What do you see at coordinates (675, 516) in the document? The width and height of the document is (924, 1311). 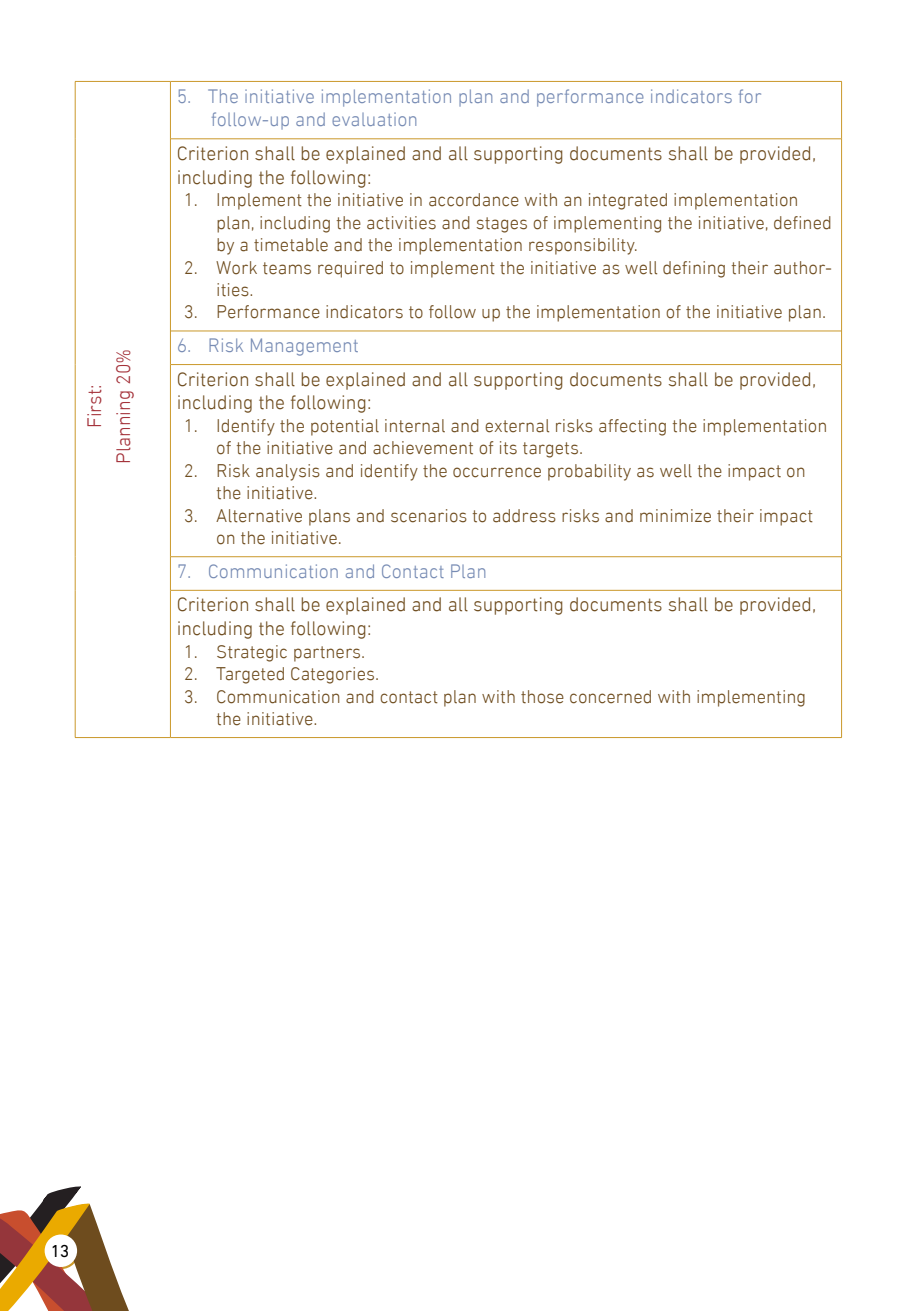 I see `minimize` at bounding box center [675, 516].
